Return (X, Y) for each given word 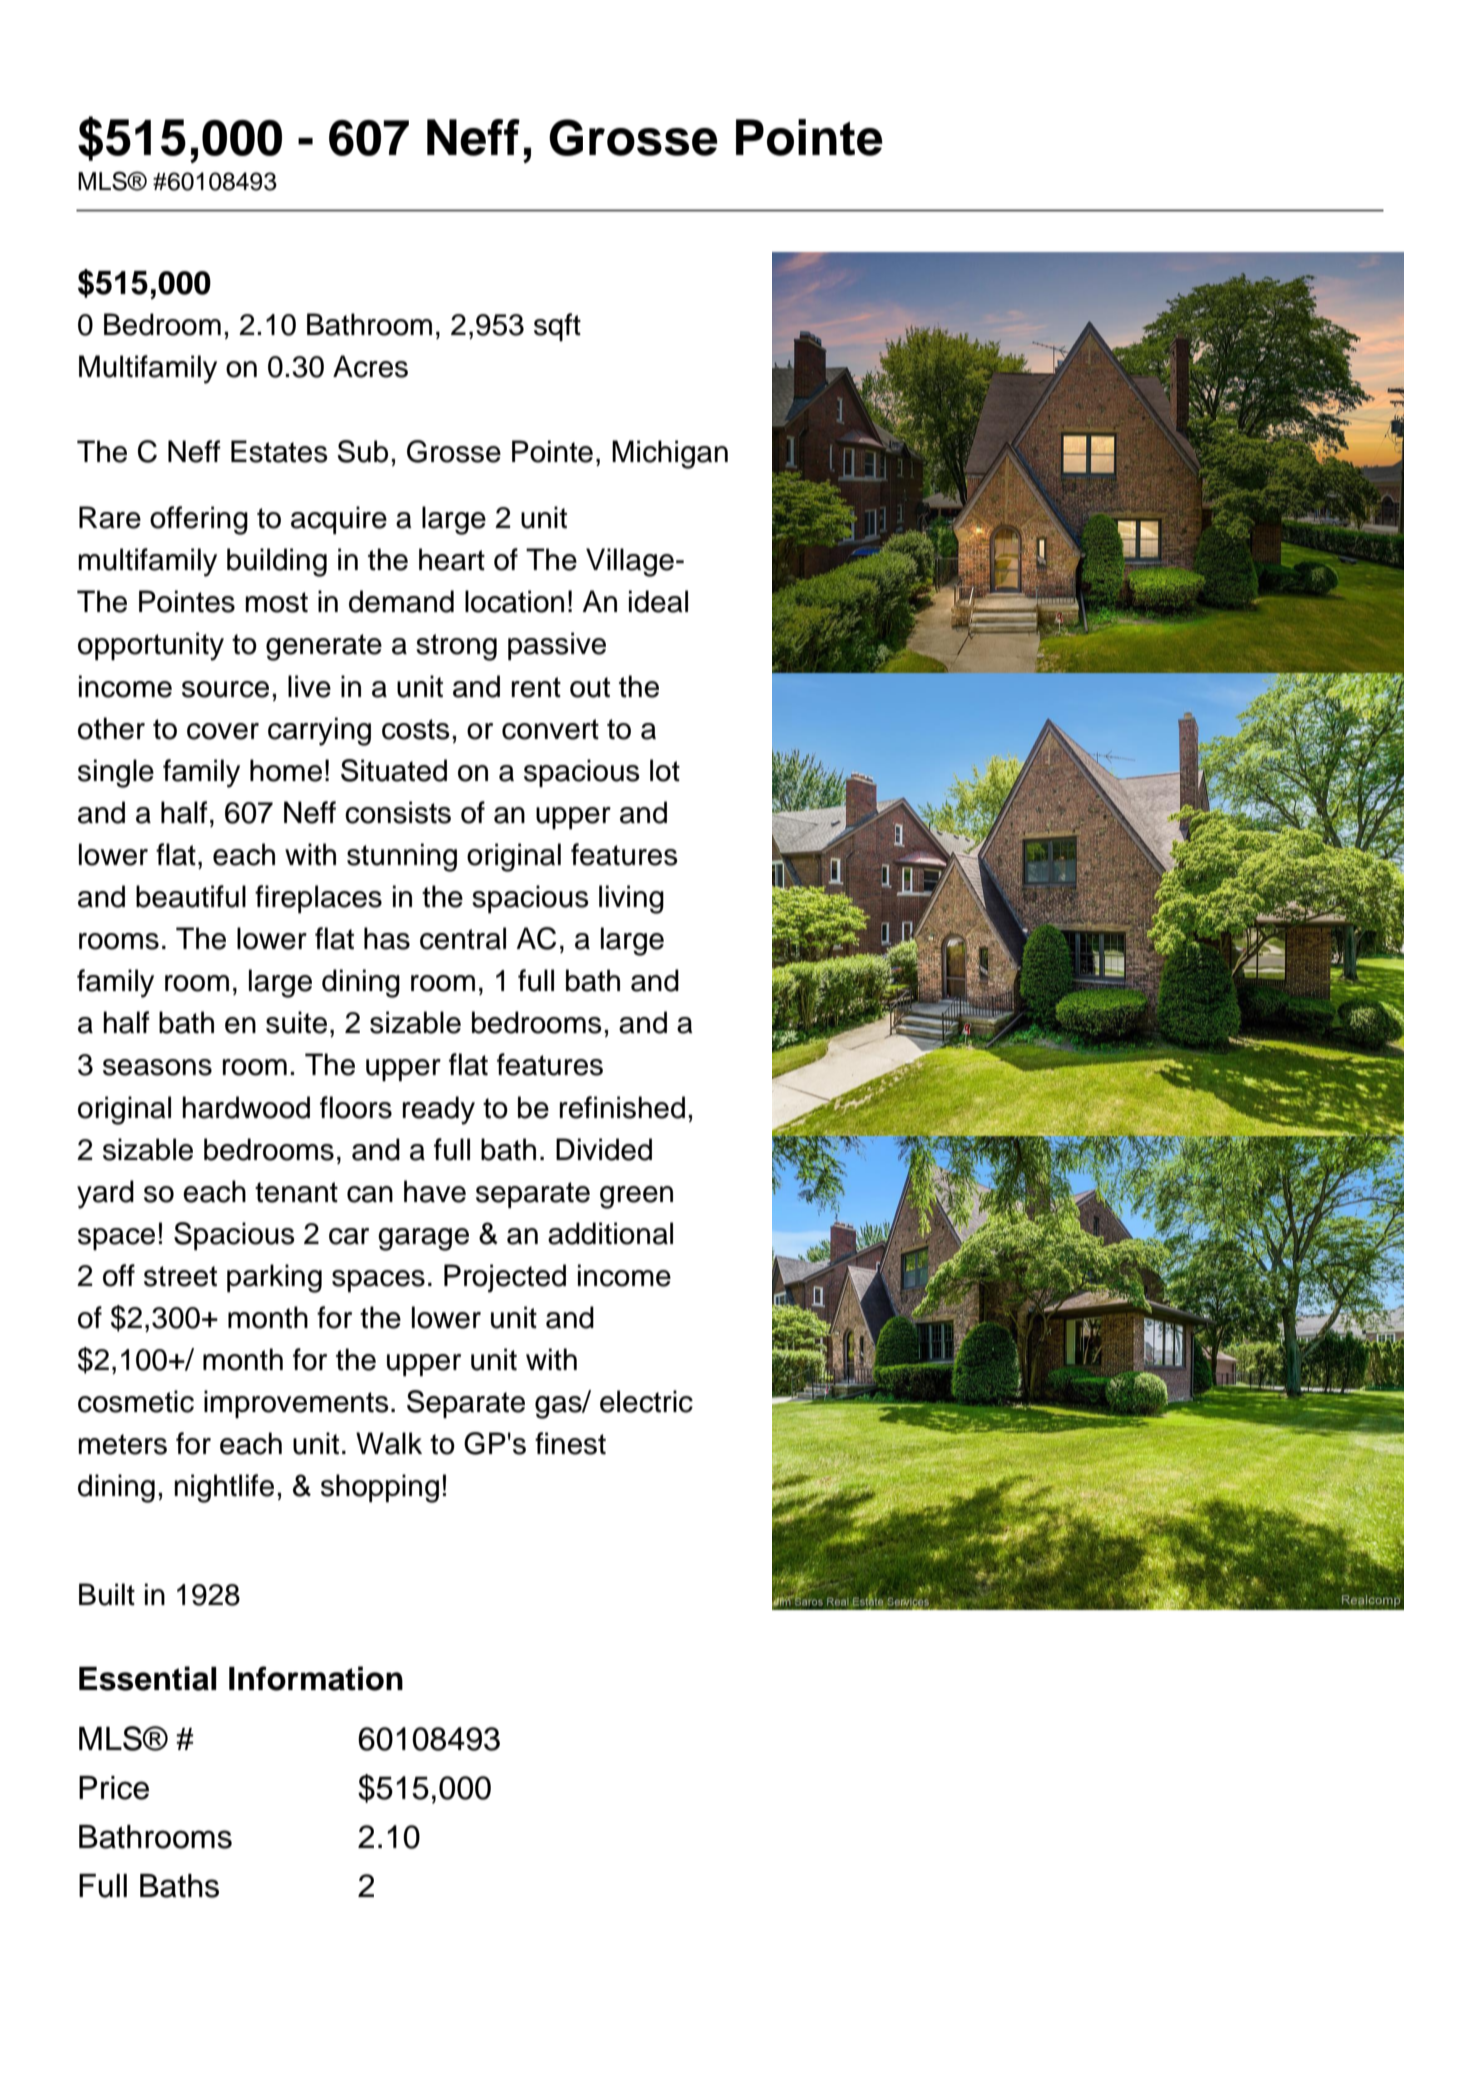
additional (610, 1233)
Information (316, 1678)
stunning (402, 857)
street (180, 1276)
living (631, 899)
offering (199, 520)
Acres (370, 366)
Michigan (670, 454)
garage (423, 1239)
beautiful (191, 896)
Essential (147, 1678)
